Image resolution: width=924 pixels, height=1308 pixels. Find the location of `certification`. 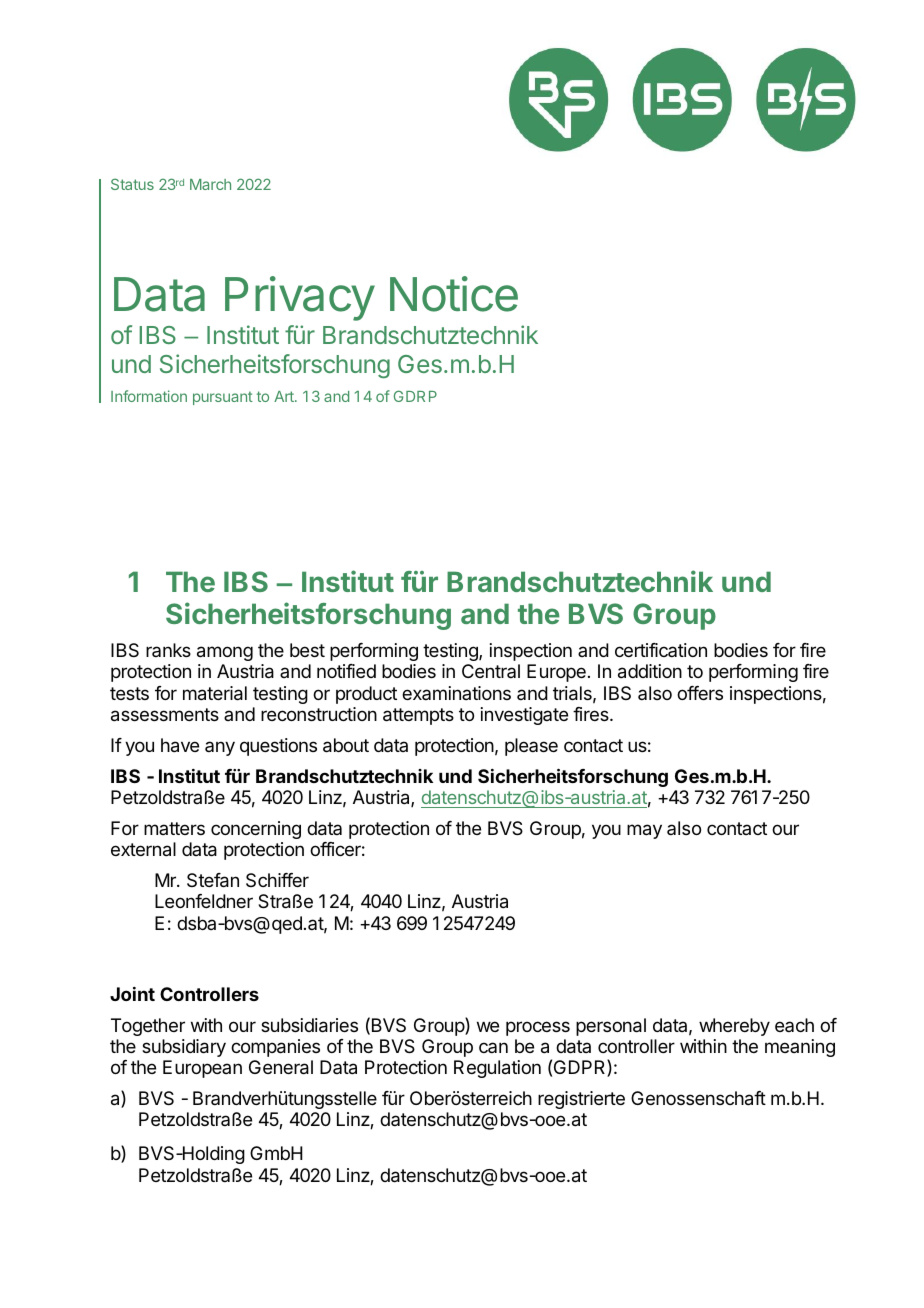

certification is located at coordinates (661, 650).
